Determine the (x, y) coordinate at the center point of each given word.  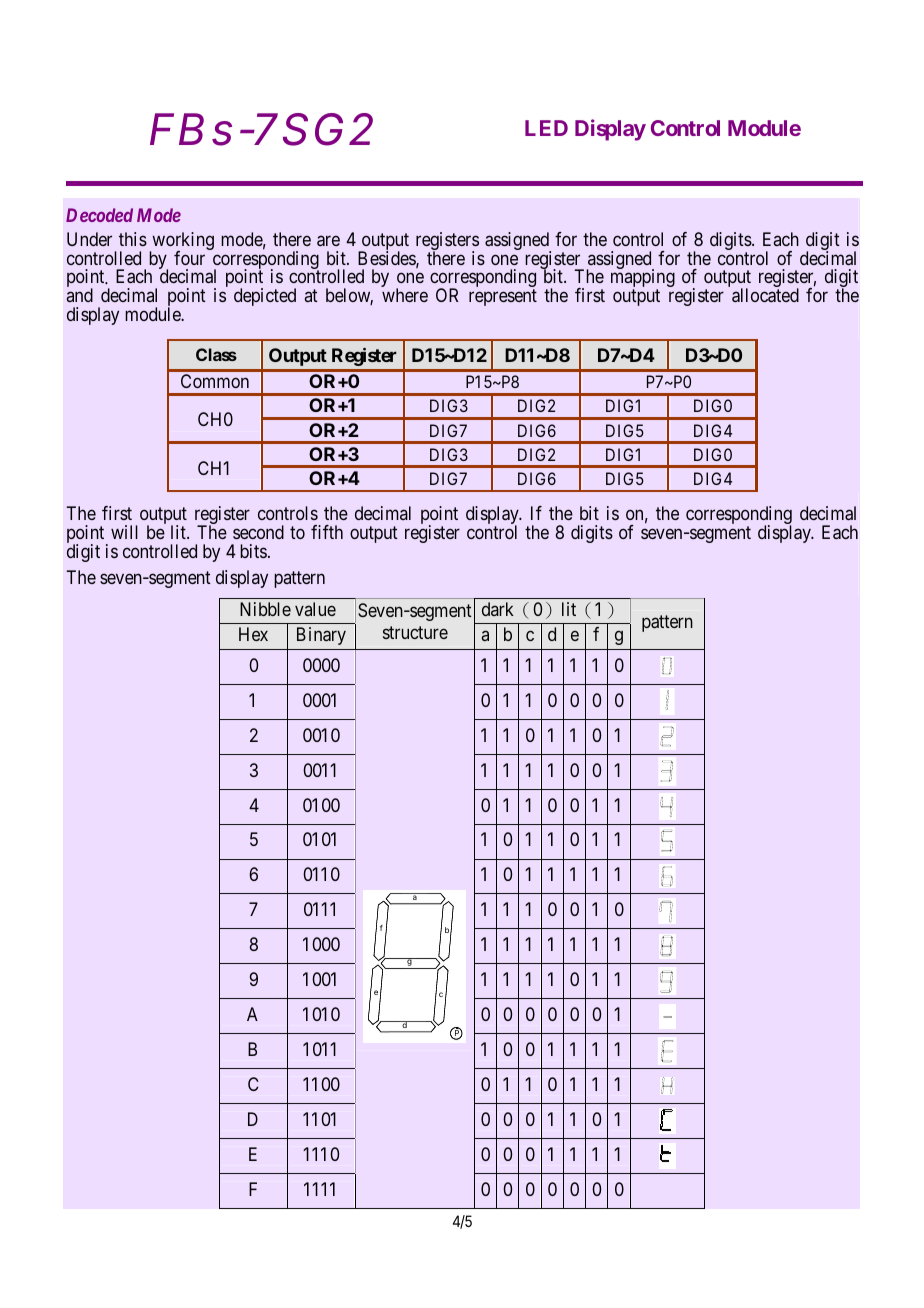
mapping (643, 279)
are (328, 241)
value (315, 609)
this (133, 239)
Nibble (265, 609)
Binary (321, 636)
